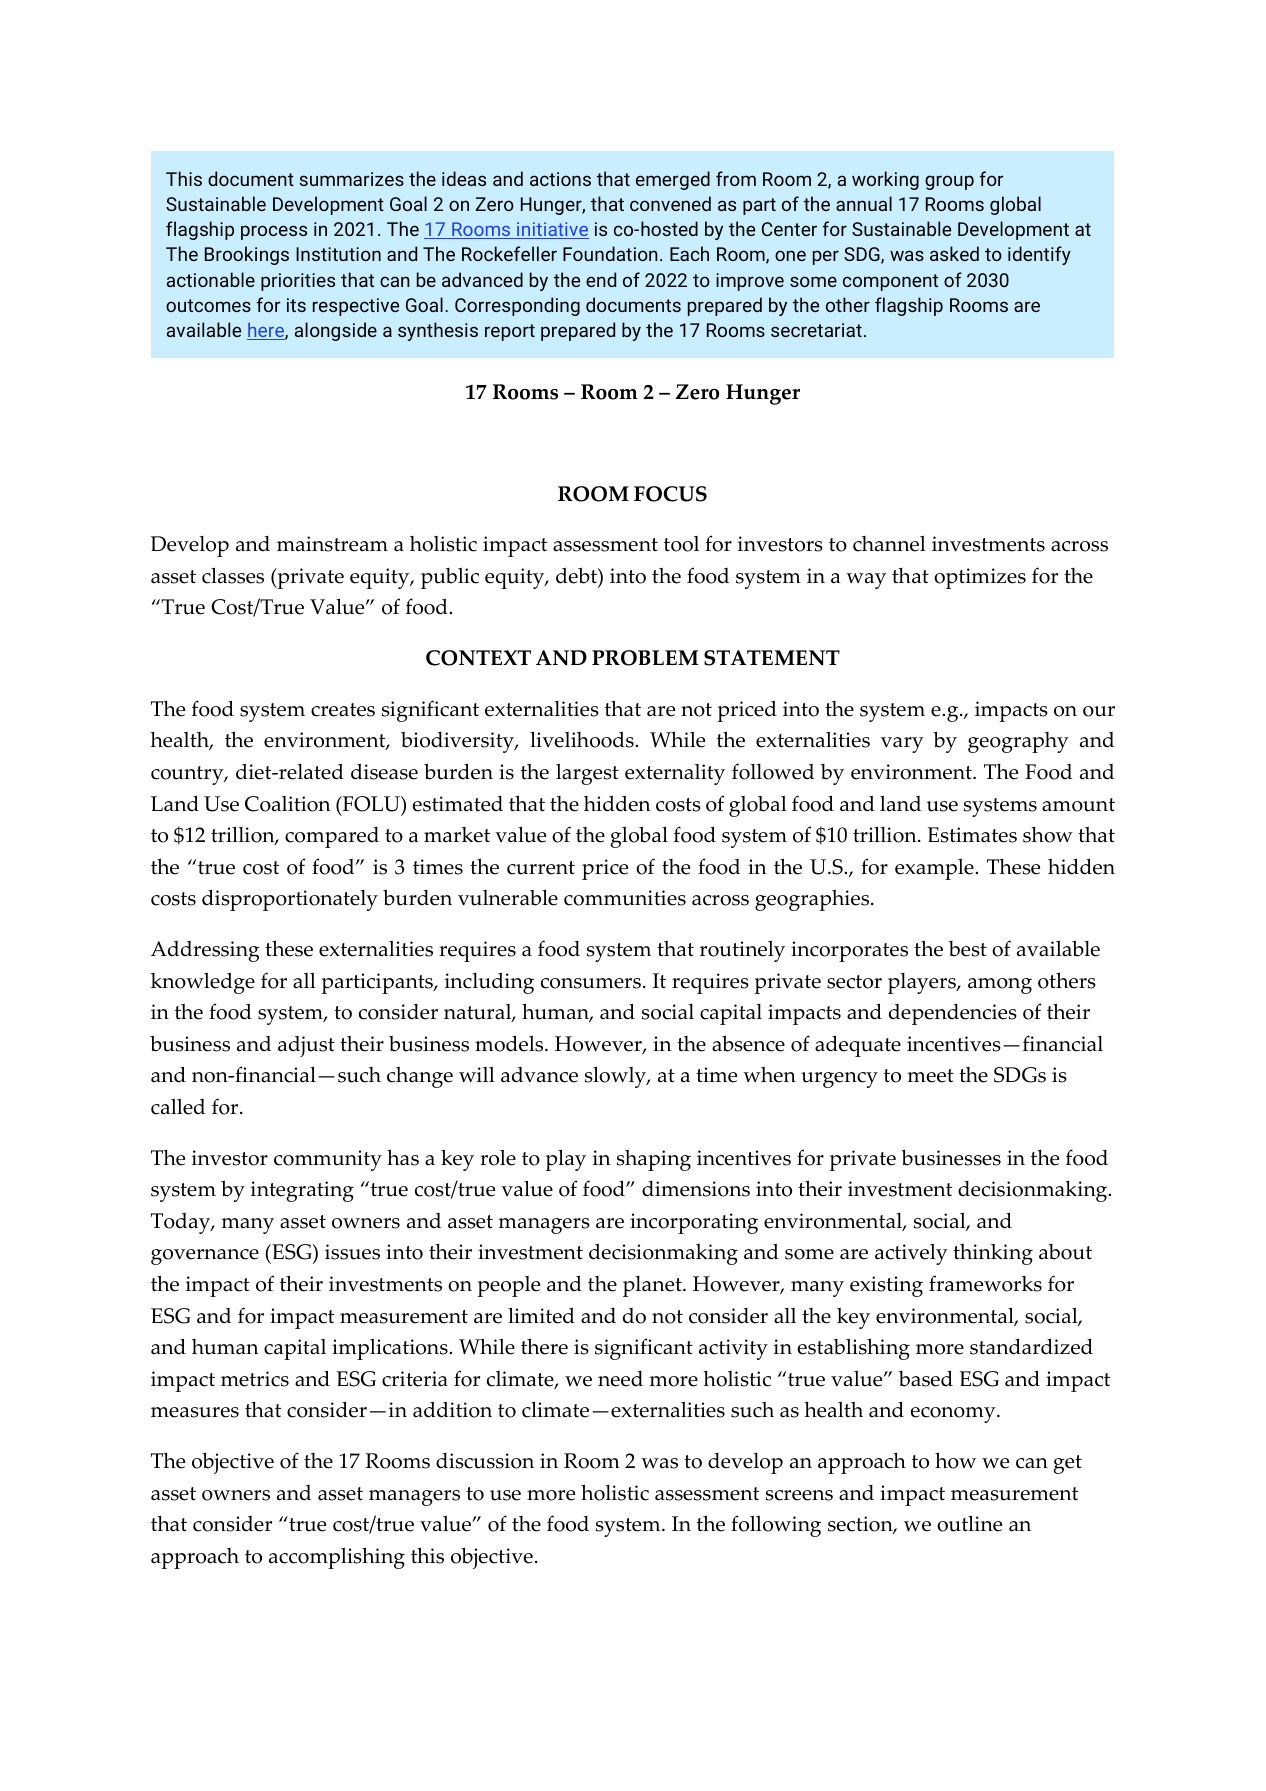  Describe the element at coordinates (625, 898) in the screenshot. I see `communities` at that location.
